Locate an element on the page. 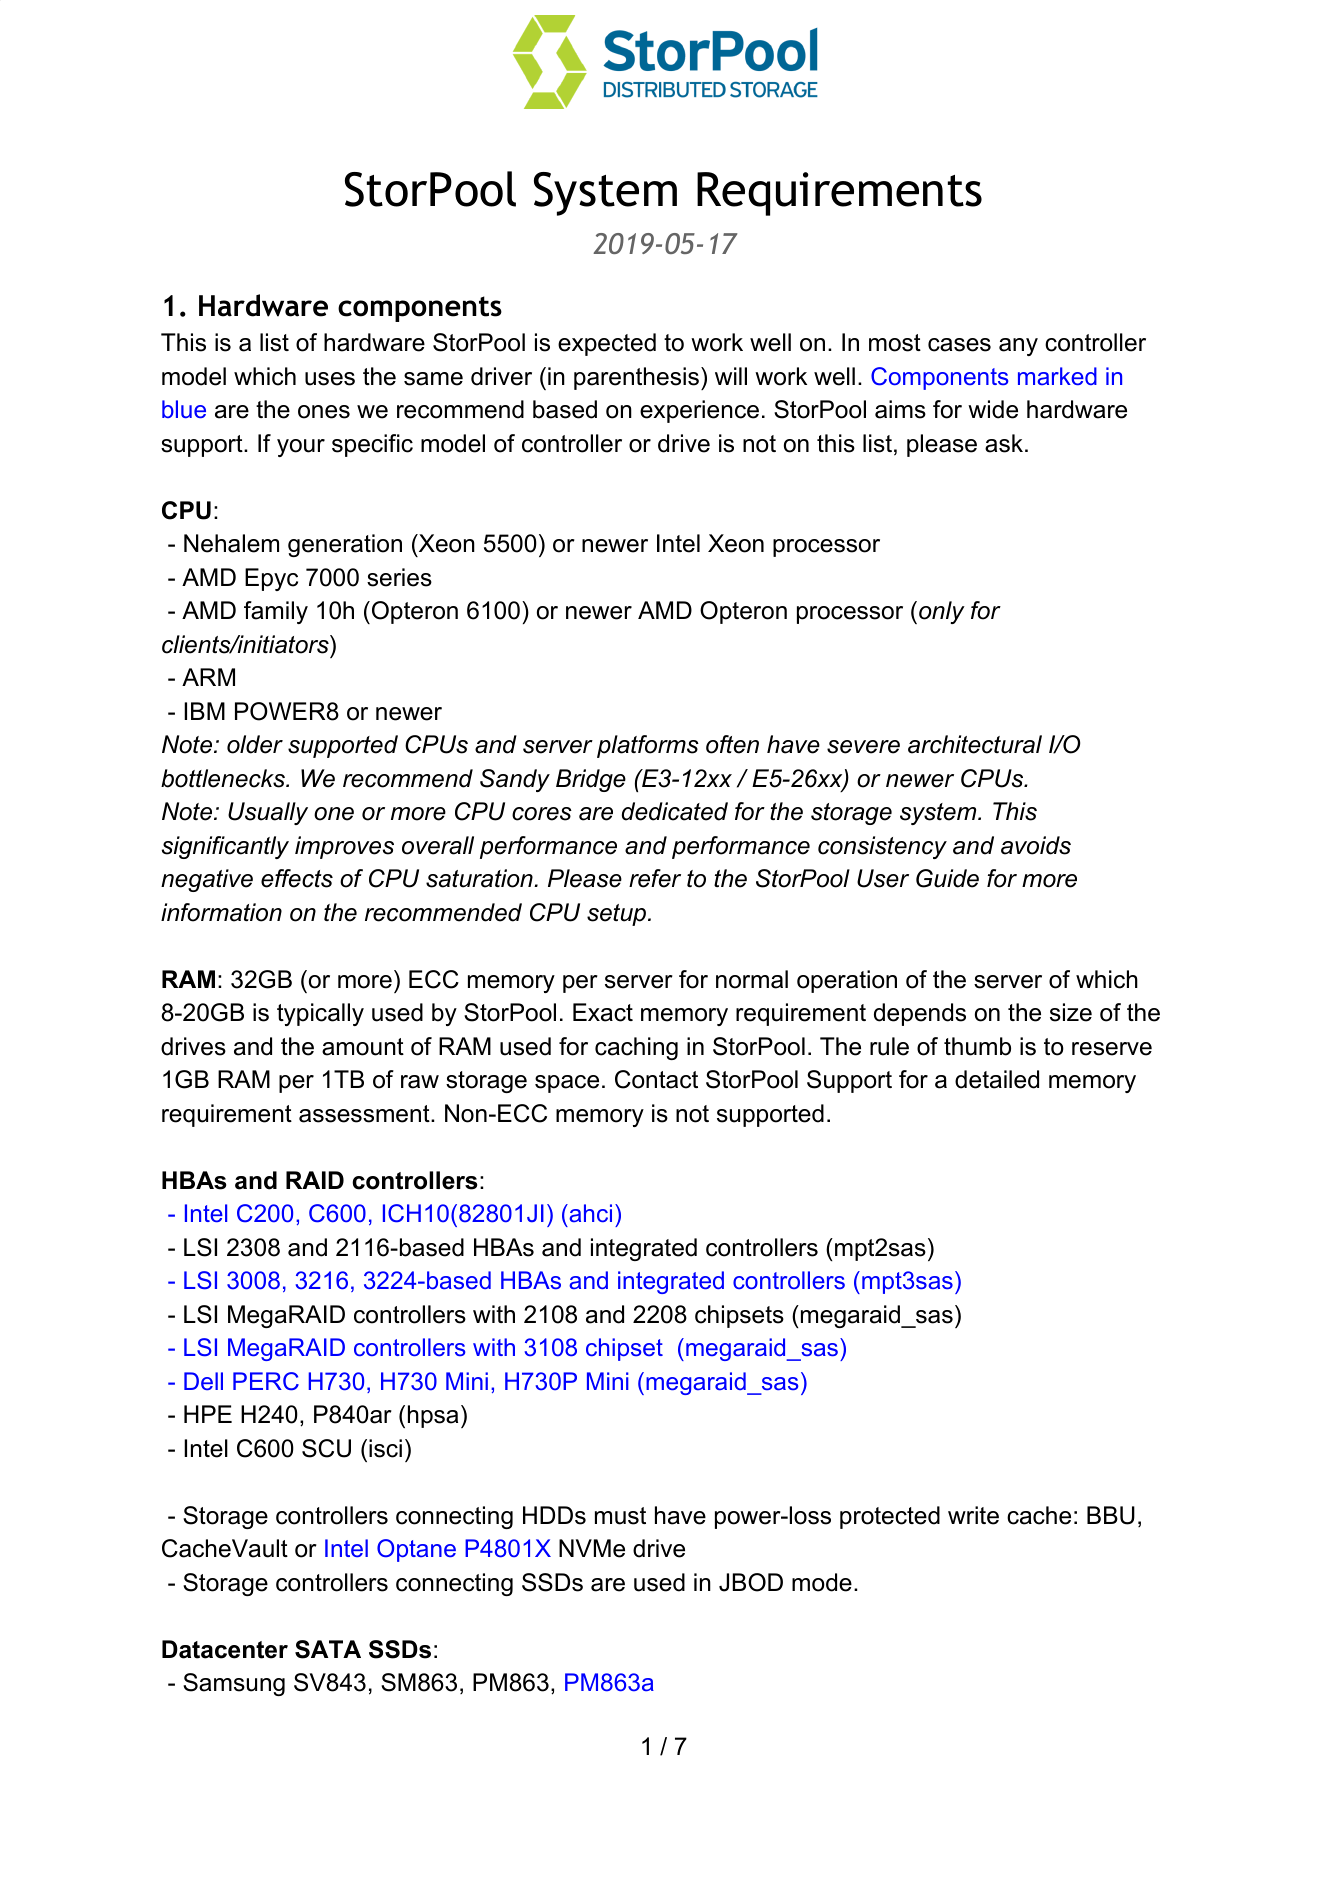  detailed is located at coordinates (997, 1079).
